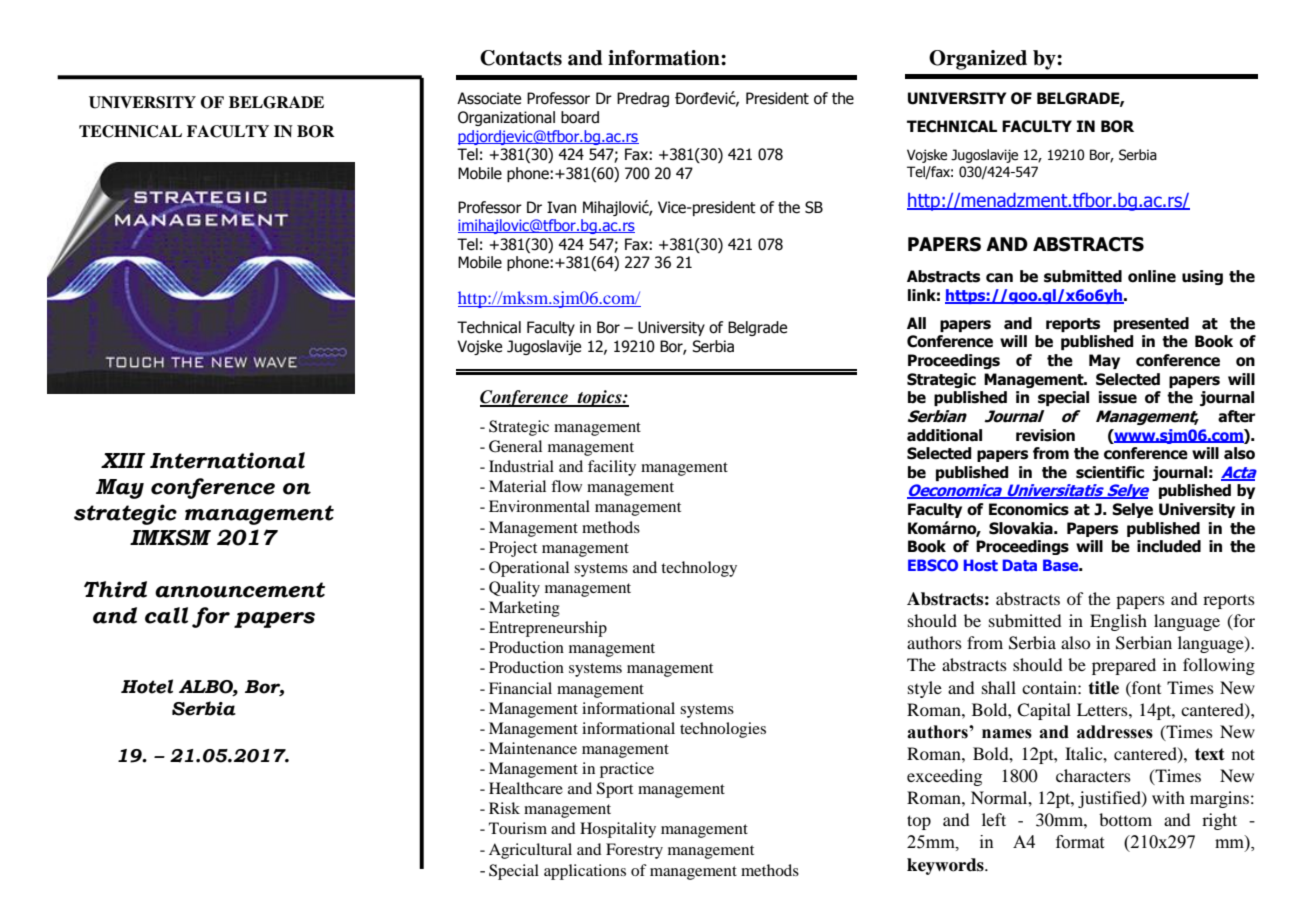  Describe the element at coordinates (612, 468) in the screenshot. I see `facility` at that location.
